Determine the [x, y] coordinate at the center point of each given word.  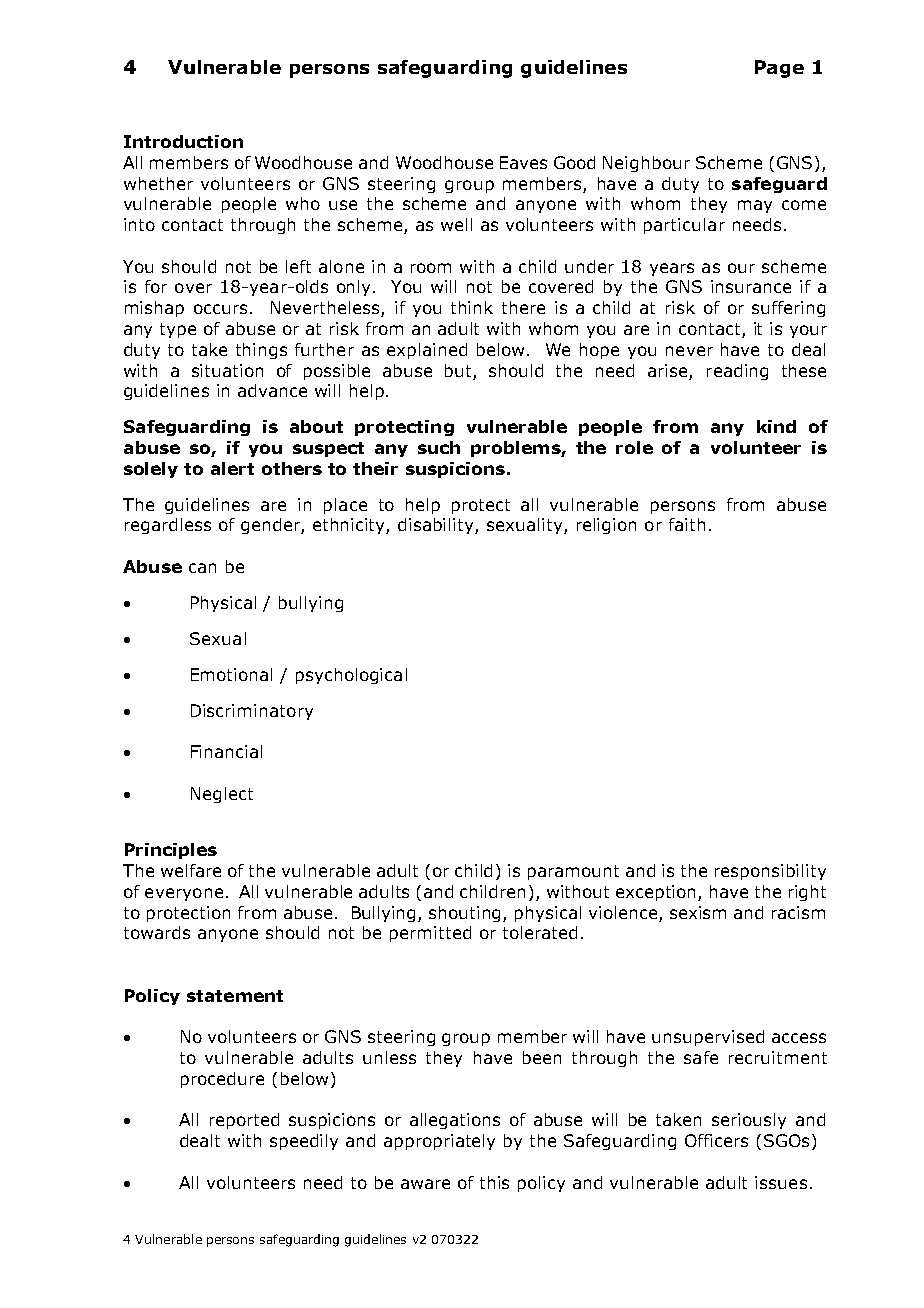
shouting [466, 914]
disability [437, 526]
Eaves [523, 162]
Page [779, 69]
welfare [191, 870]
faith [687, 524]
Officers [716, 1140]
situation [227, 370]
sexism [698, 912]
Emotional [231, 674]
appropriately [439, 1142]
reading [737, 372]
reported [244, 1121]
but [458, 370]
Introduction [183, 141]
